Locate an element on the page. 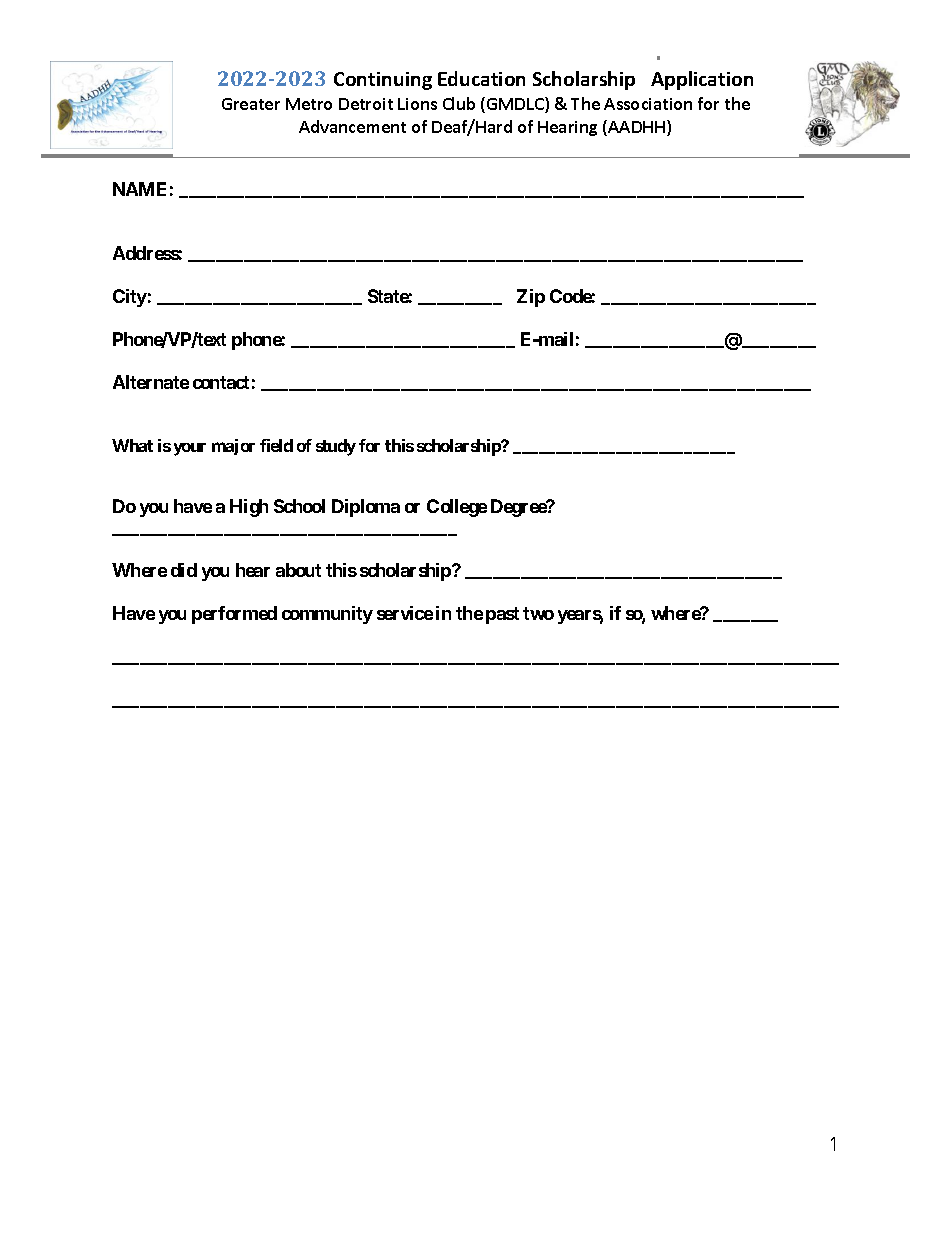 The width and height of the image is (952, 1233). Degree is located at coordinates (519, 508).
